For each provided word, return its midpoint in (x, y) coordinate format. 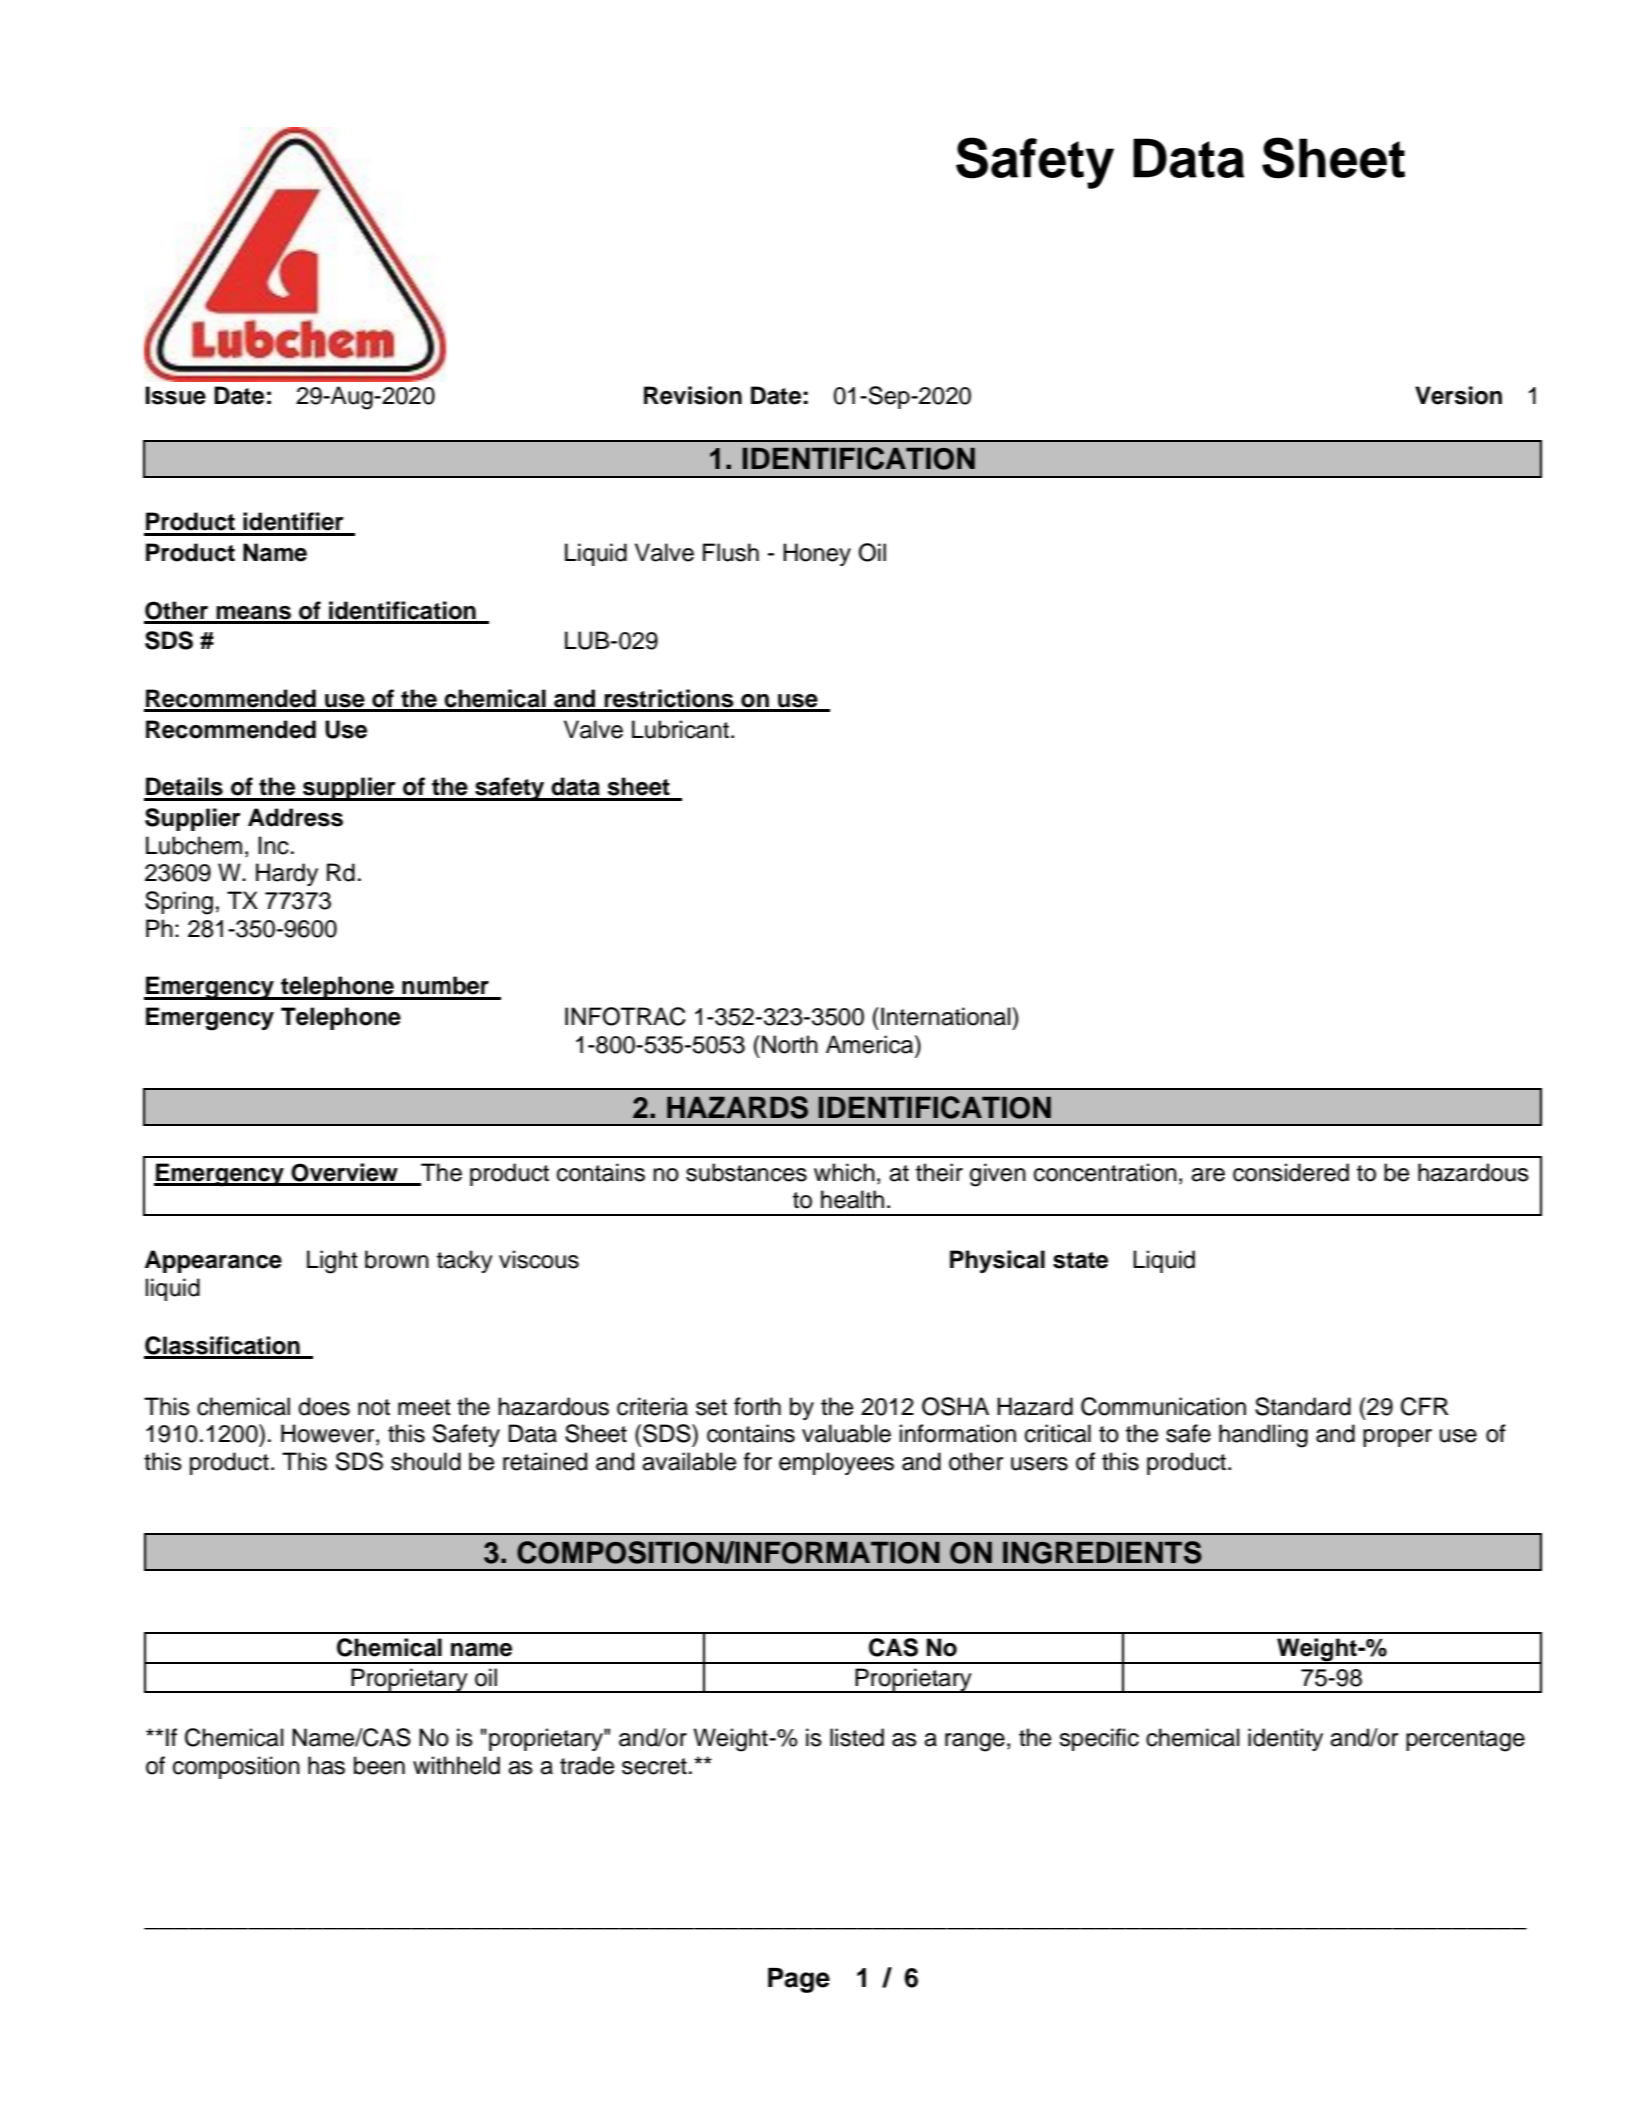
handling (1263, 1436)
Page (799, 1980)
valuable (846, 1433)
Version (1458, 395)
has (326, 1765)
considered (1291, 1172)
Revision (693, 395)
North (790, 1044)
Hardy (287, 874)
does (324, 1406)
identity (1285, 1739)
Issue (175, 395)
